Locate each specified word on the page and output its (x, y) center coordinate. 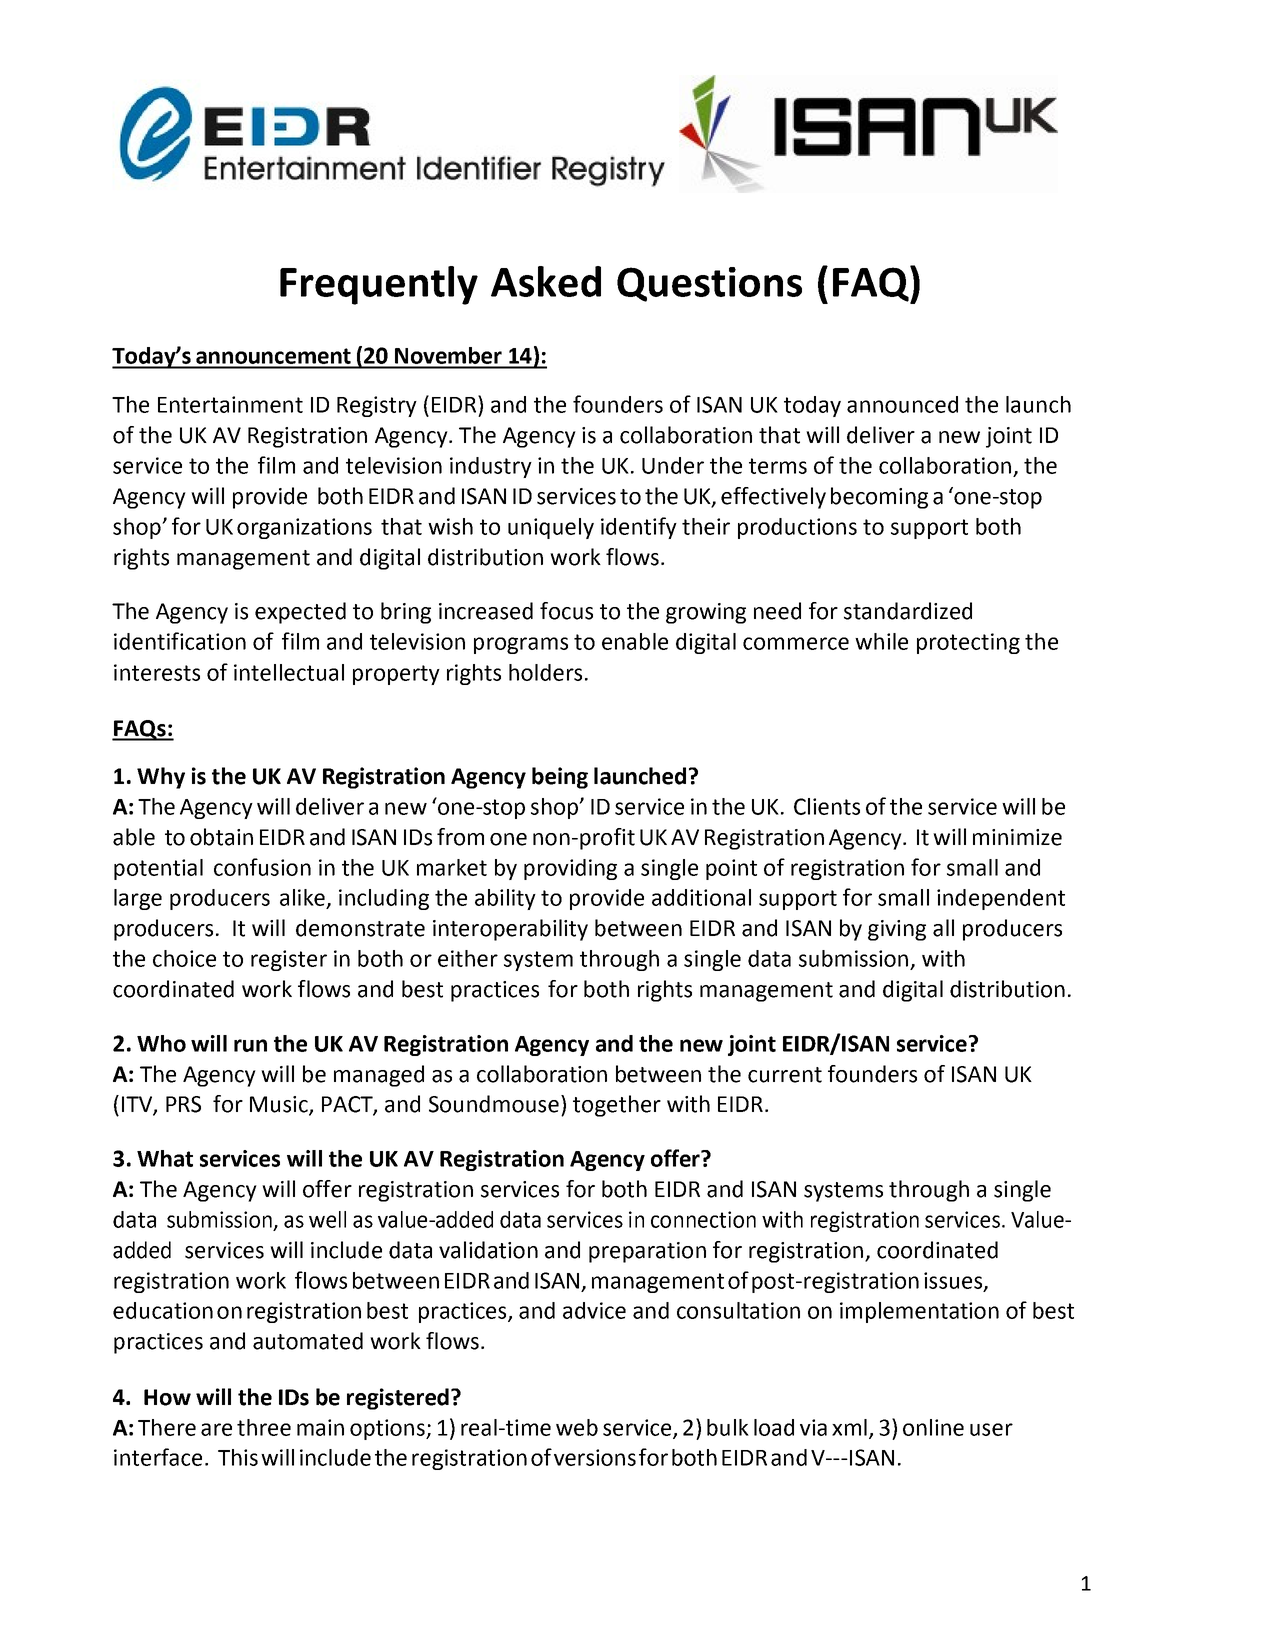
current (785, 1075)
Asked (546, 281)
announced (902, 404)
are (216, 1429)
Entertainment (230, 404)
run (250, 1045)
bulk (728, 1427)
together (617, 1106)
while (881, 641)
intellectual (289, 672)
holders (545, 672)
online (933, 1427)
